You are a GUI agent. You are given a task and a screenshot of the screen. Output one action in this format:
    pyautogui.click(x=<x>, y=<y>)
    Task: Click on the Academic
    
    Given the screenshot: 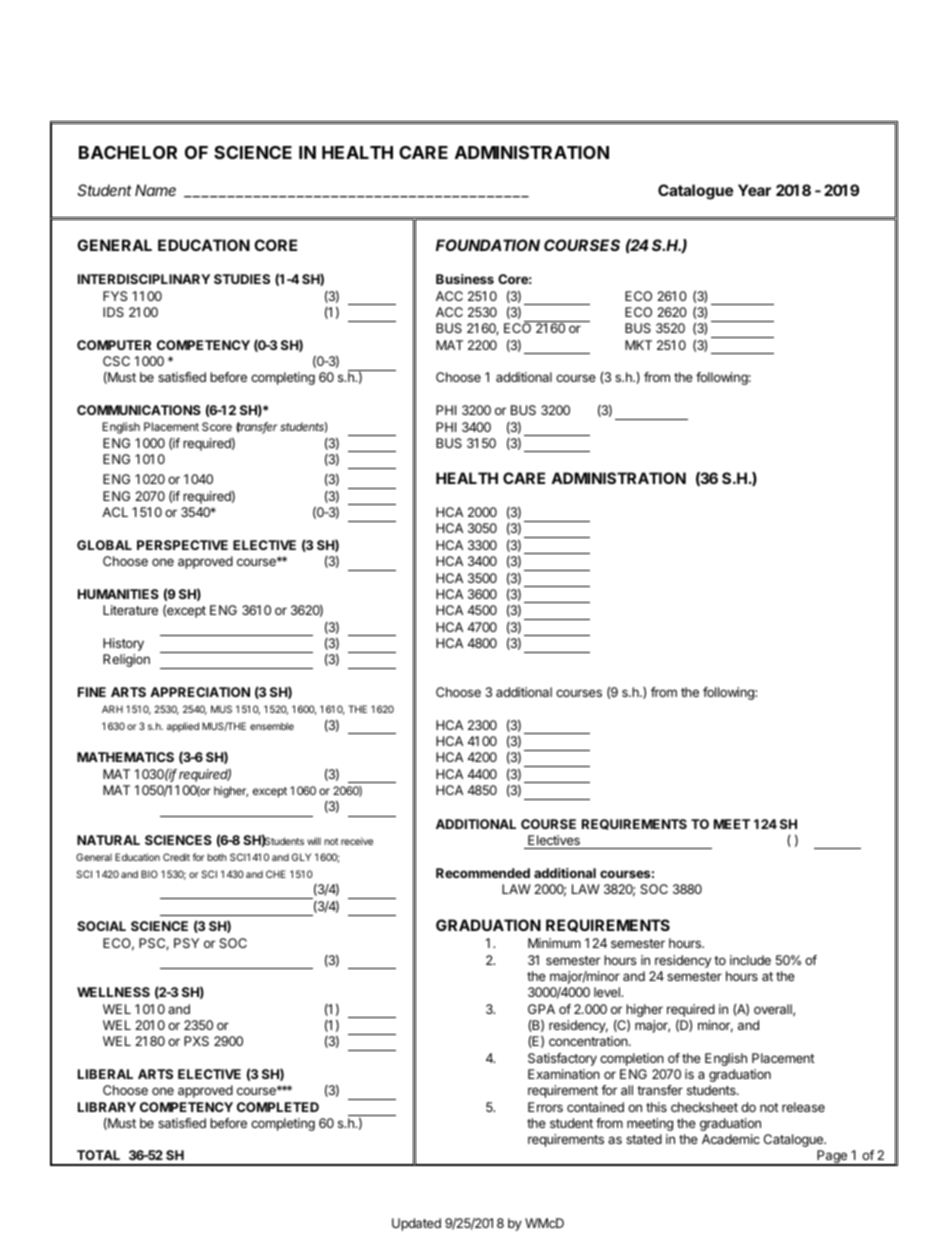 What is the action you would take?
    pyautogui.click(x=731, y=1139)
